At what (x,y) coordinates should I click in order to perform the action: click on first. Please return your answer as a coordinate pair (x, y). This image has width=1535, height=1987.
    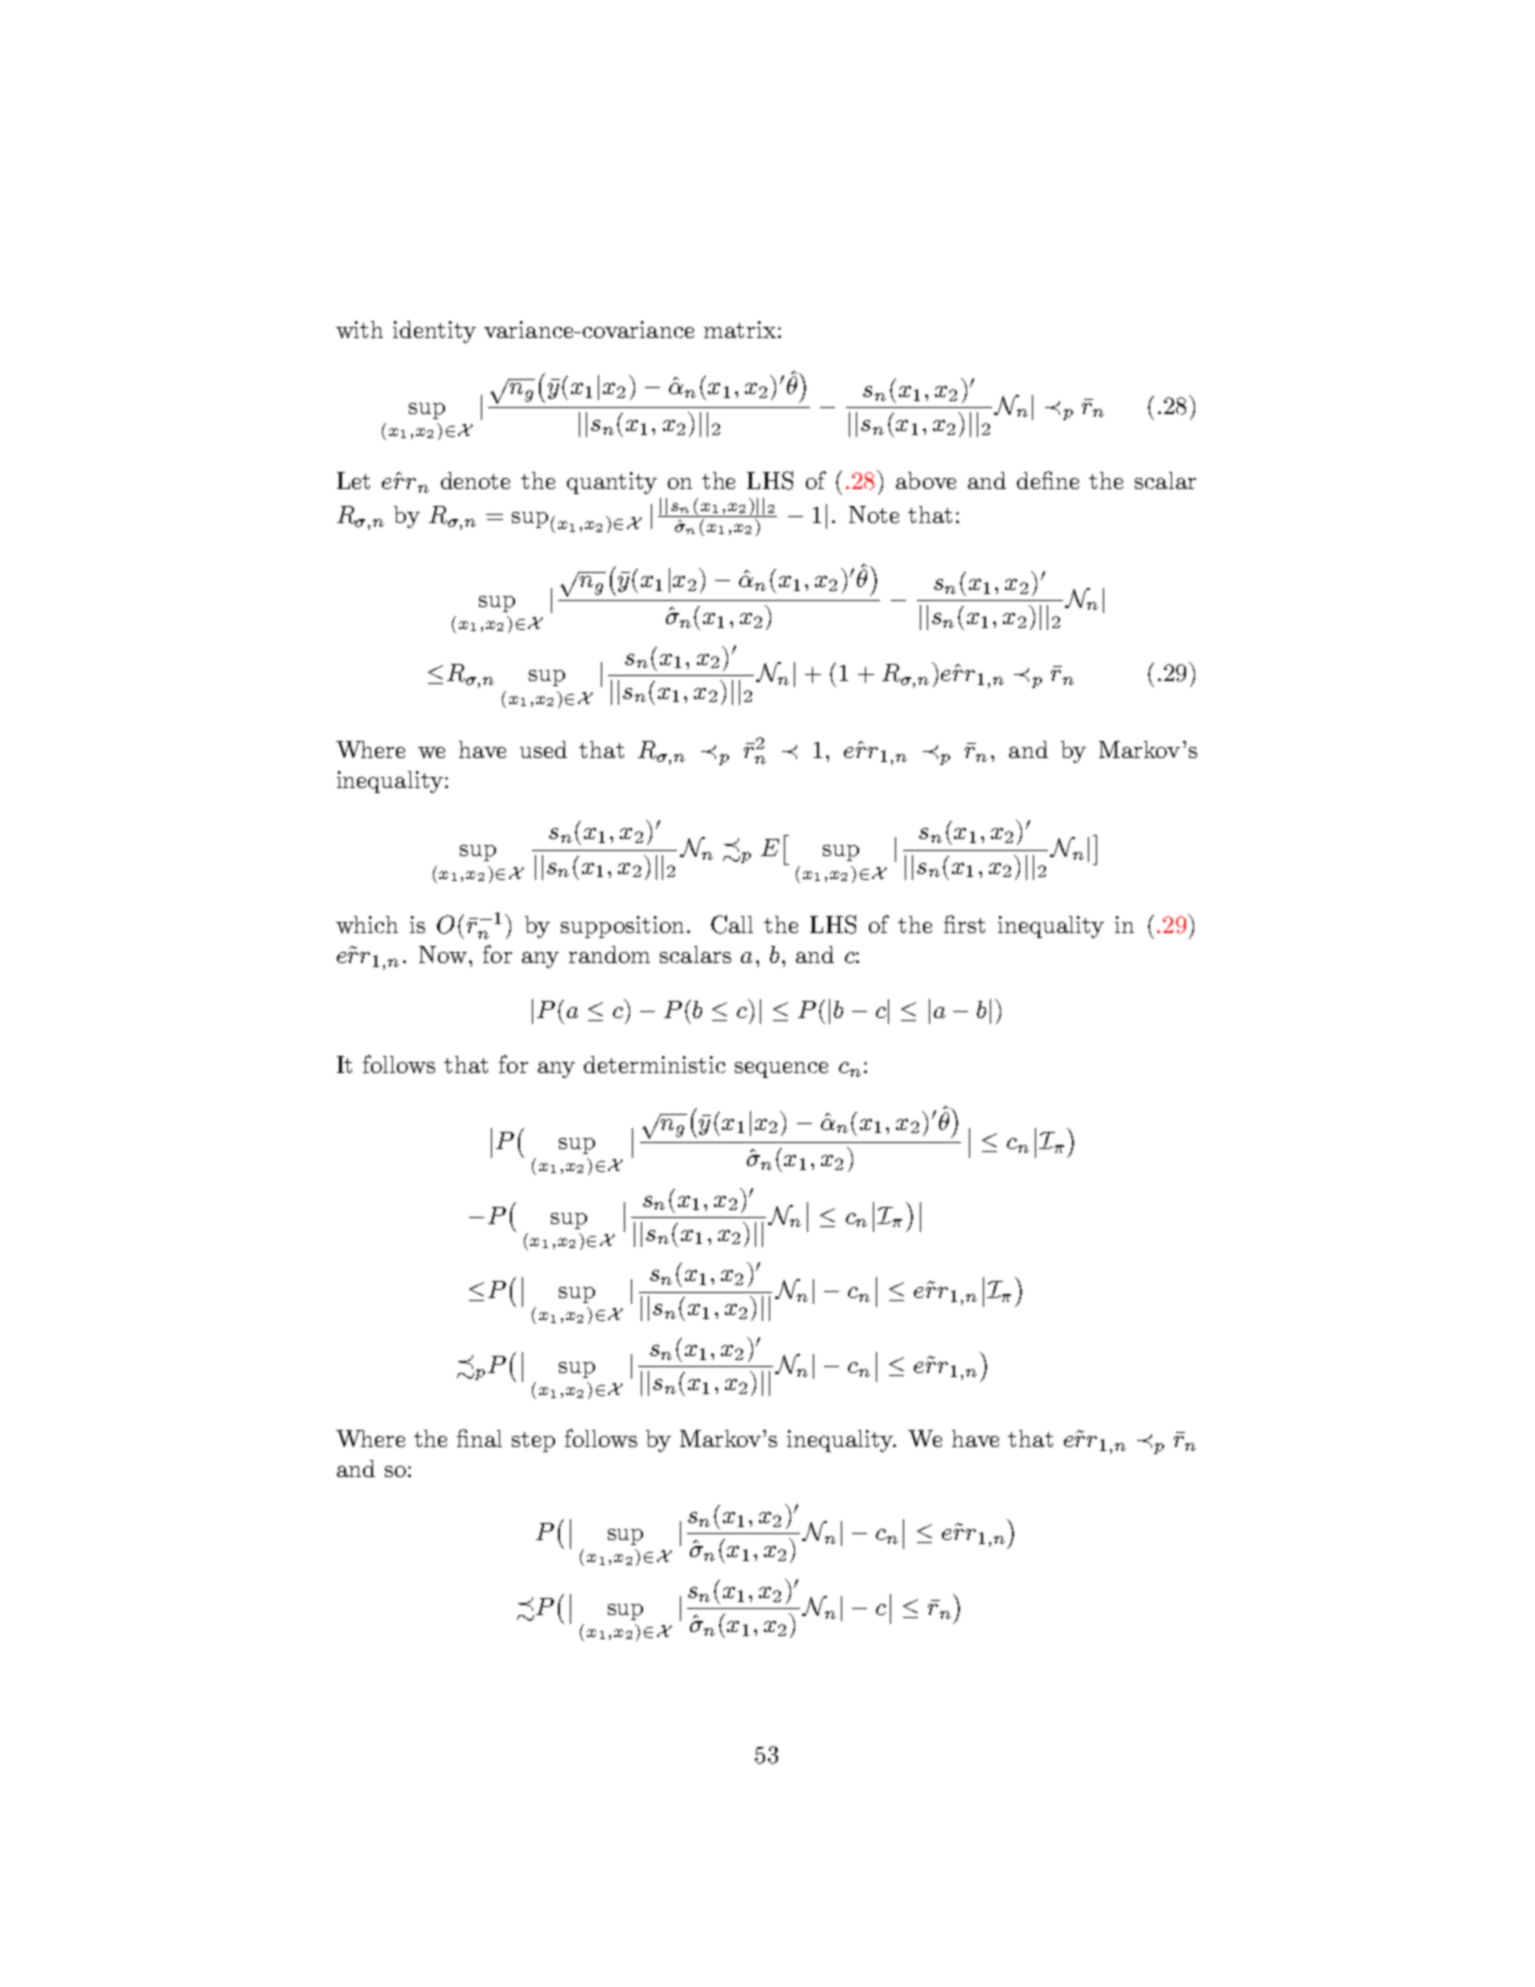
    Looking at the image, I should click on (964, 924).
